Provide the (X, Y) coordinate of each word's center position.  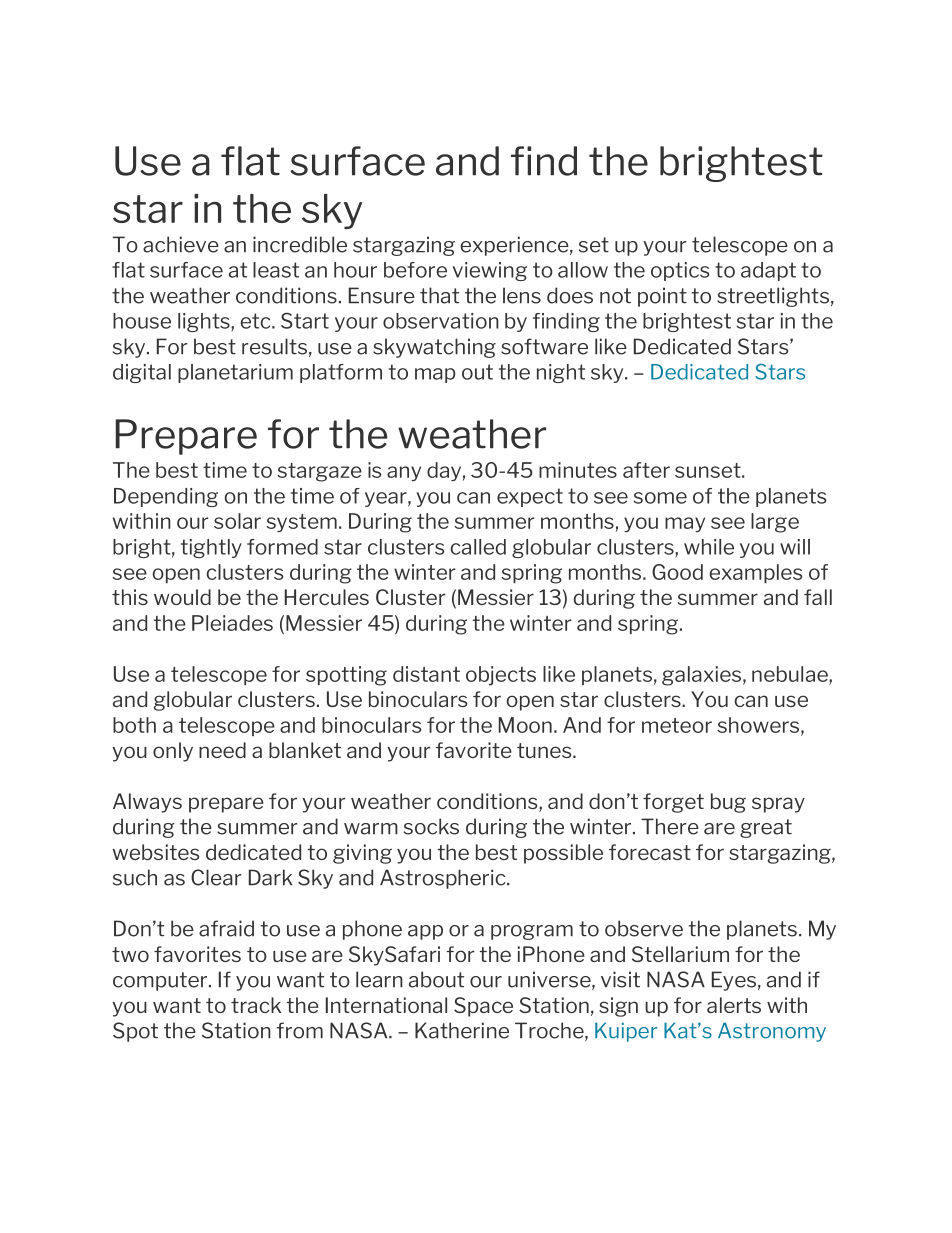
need (222, 750)
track (256, 1005)
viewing (490, 271)
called (478, 547)
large (775, 523)
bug (728, 803)
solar (237, 521)
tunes (545, 750)
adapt (768, 271)
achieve (181, 244)
